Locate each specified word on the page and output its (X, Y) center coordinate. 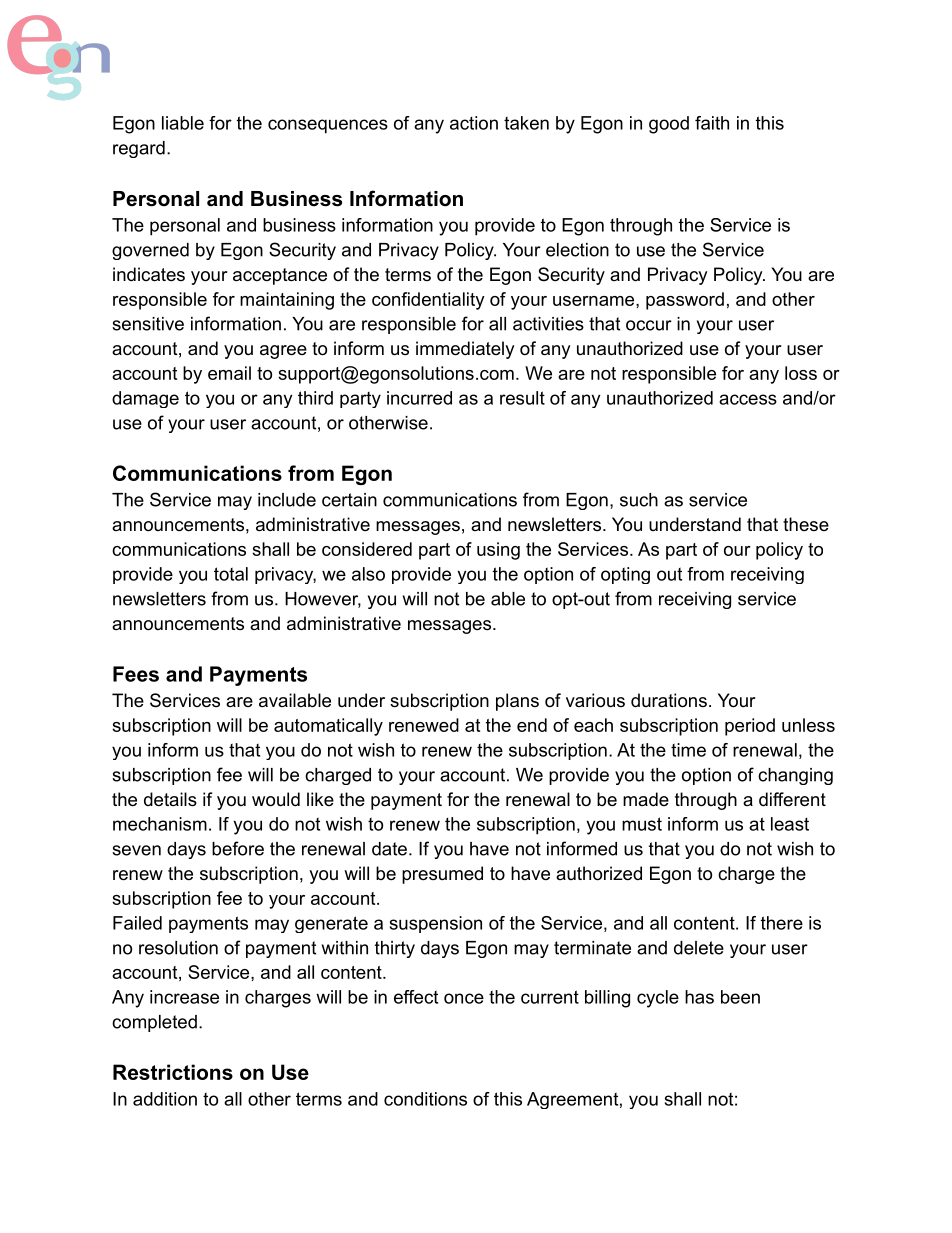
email (229, 373)
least (790, 824)
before (238, 848)
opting (625, 575)
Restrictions (173, 1072)
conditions (425, 1099)
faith (712, 123)
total (231, 574)
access (748, 399)
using (498, 551)
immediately (465, 350)
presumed (442, 875)
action (474, 123)
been (740, 997)
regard (139, 149)
